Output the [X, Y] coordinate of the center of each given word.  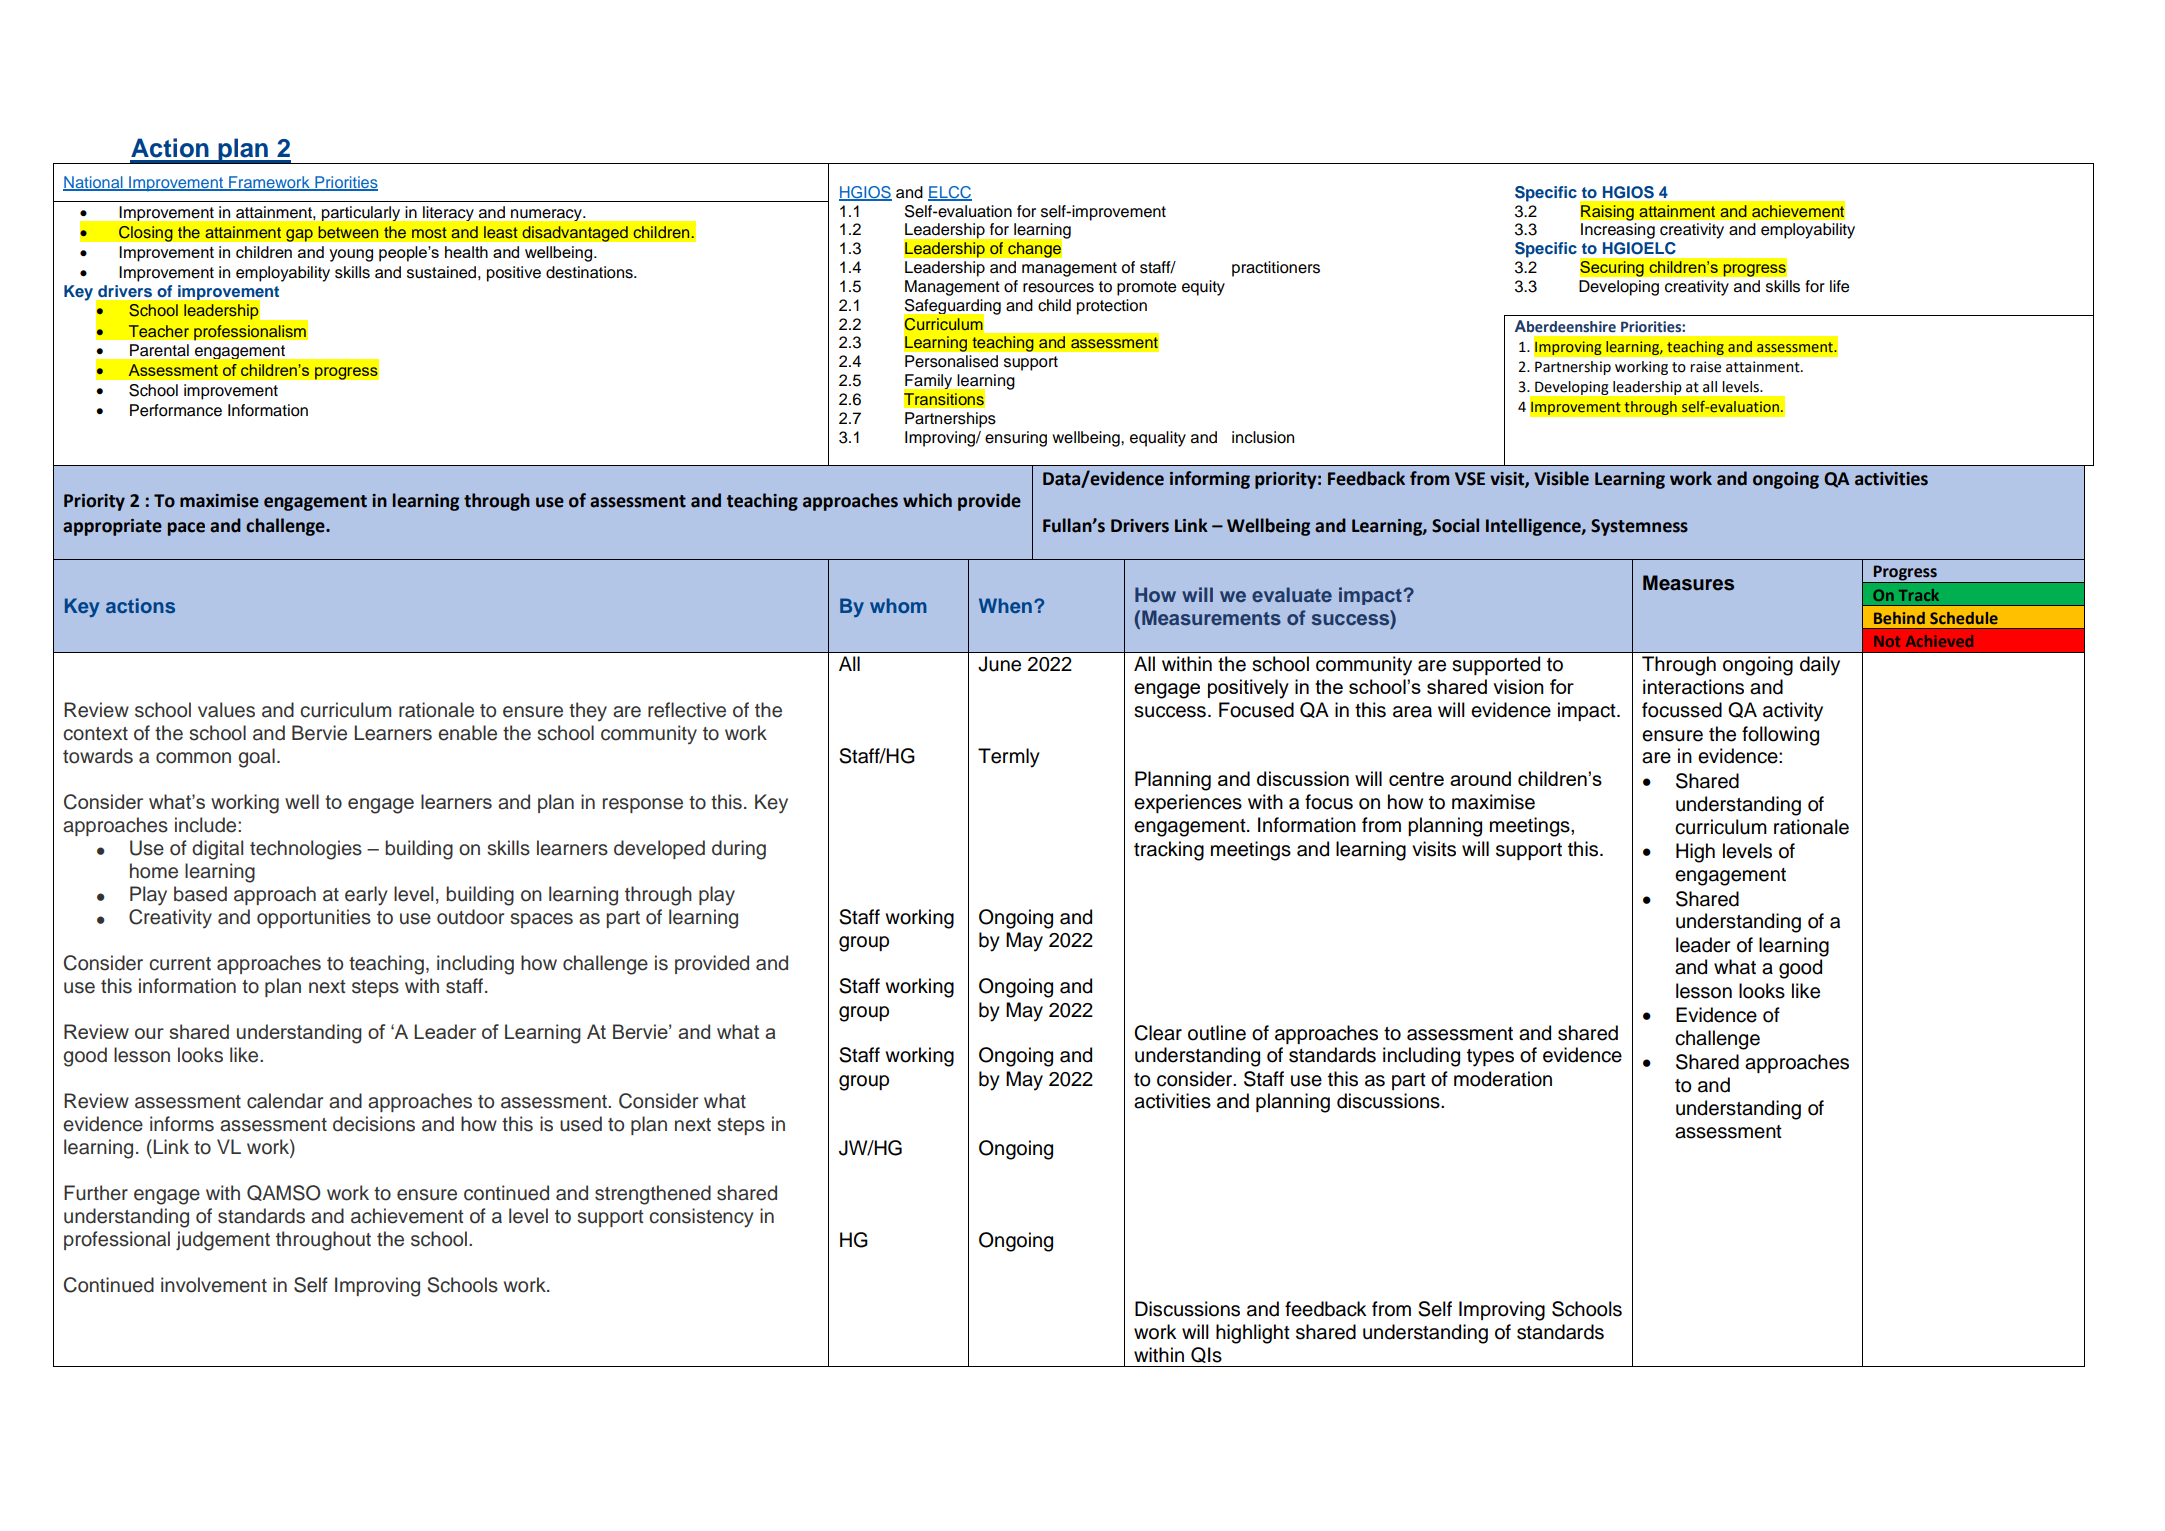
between [348, 232]
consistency [701, 1218]
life [1839, 286]
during [739, 850]
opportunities [314, 918]
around [1480, 778]
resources [1058, 288]
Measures [1688, 583]
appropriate [112, 527]
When [1005, 605]
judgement [223, 1241]
